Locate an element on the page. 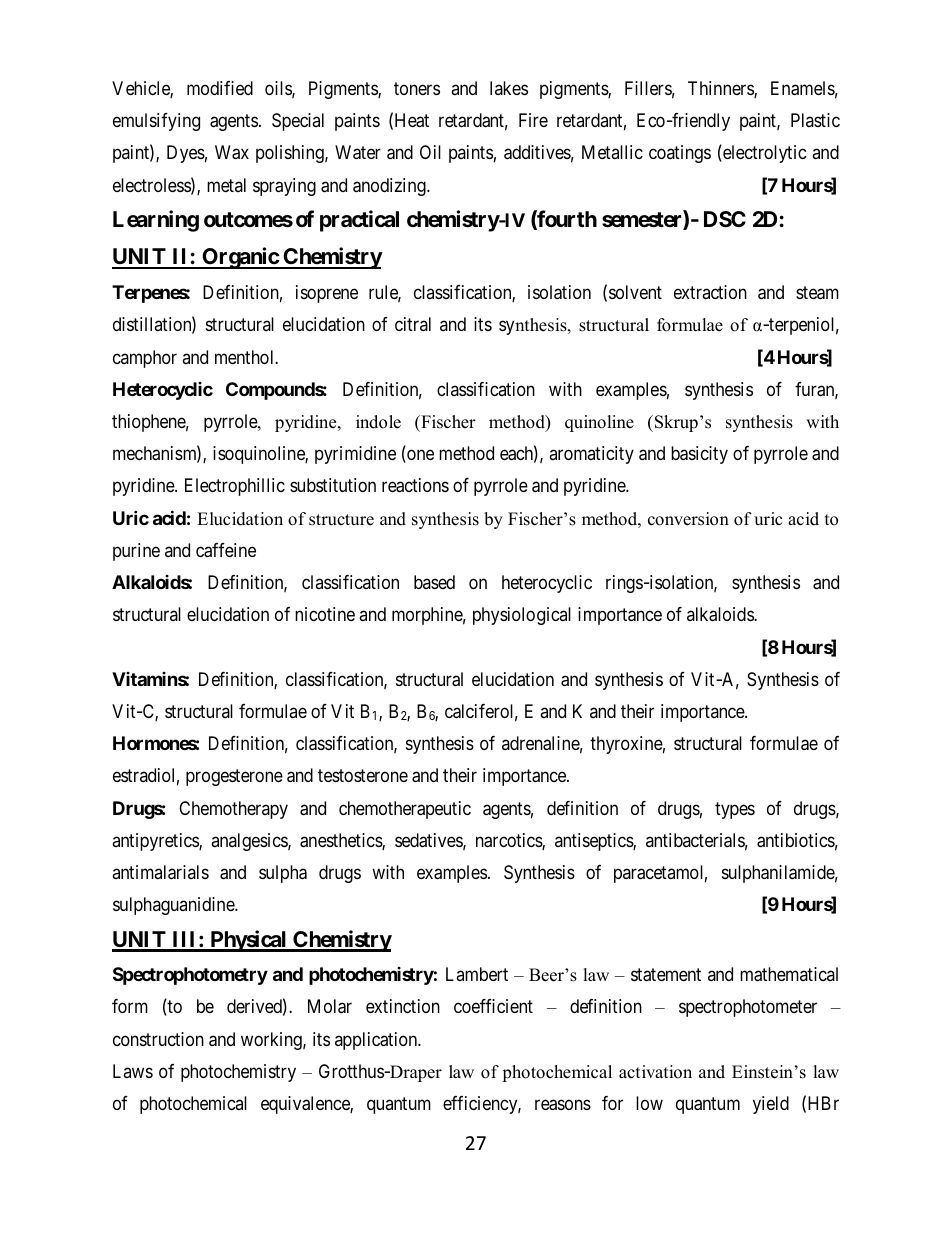 This image has width=952, height=1233. mathematical is located at coordinates (789, 974).
